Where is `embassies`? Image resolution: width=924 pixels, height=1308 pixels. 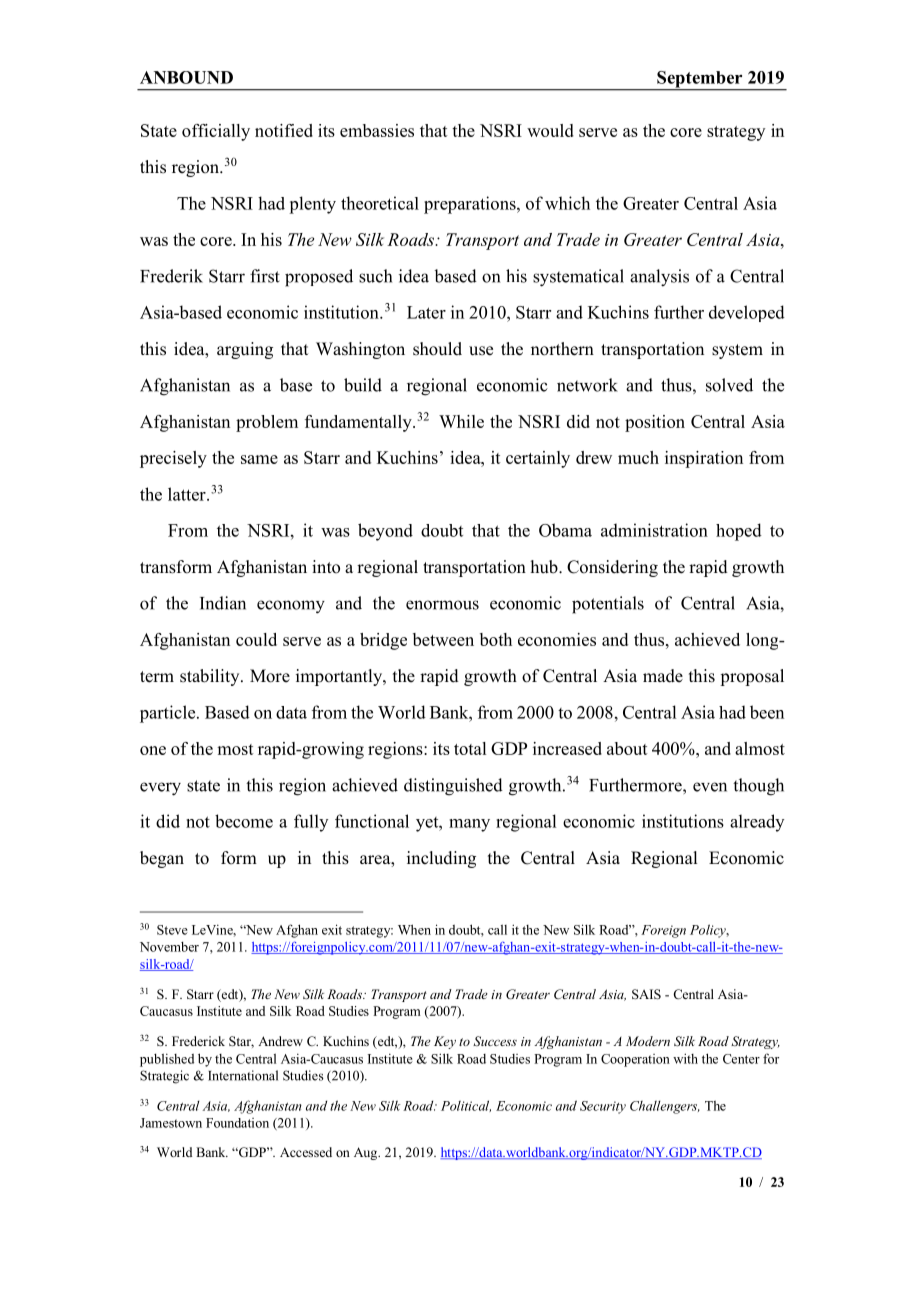 embassies is located at coordinates (377, 130).
